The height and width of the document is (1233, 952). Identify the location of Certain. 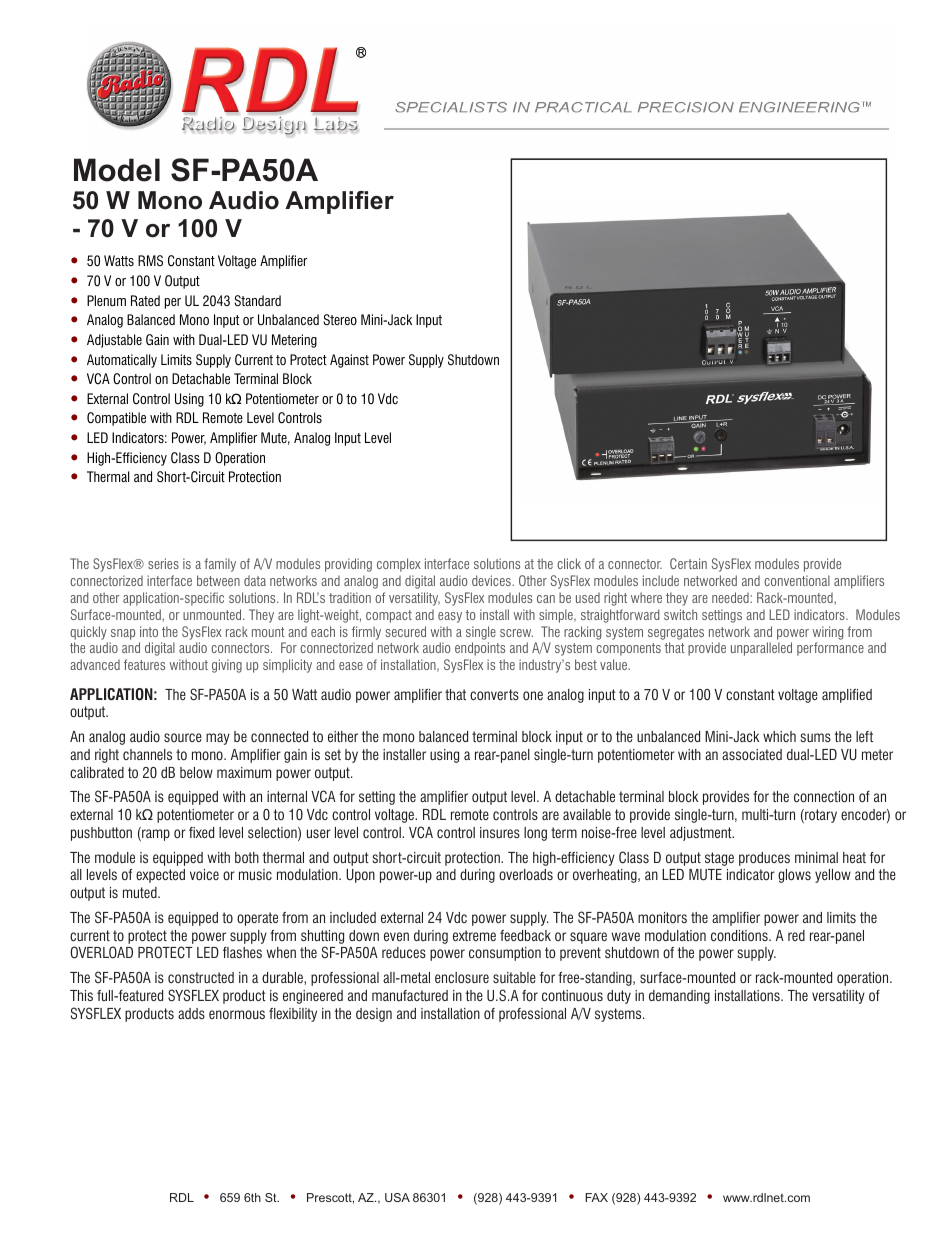
(688, 563).
